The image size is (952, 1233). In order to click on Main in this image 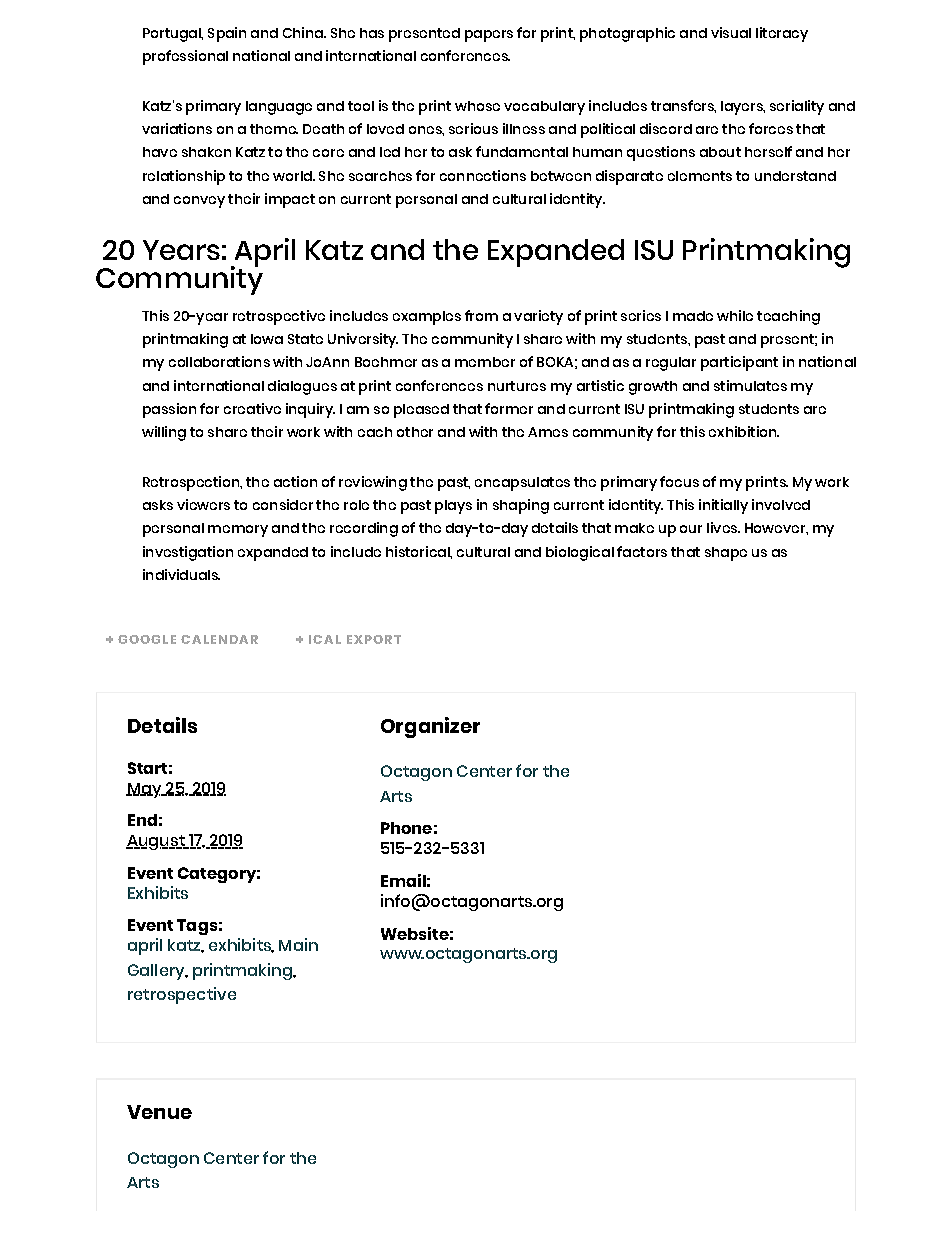, I will do `click(298, 944)`.
